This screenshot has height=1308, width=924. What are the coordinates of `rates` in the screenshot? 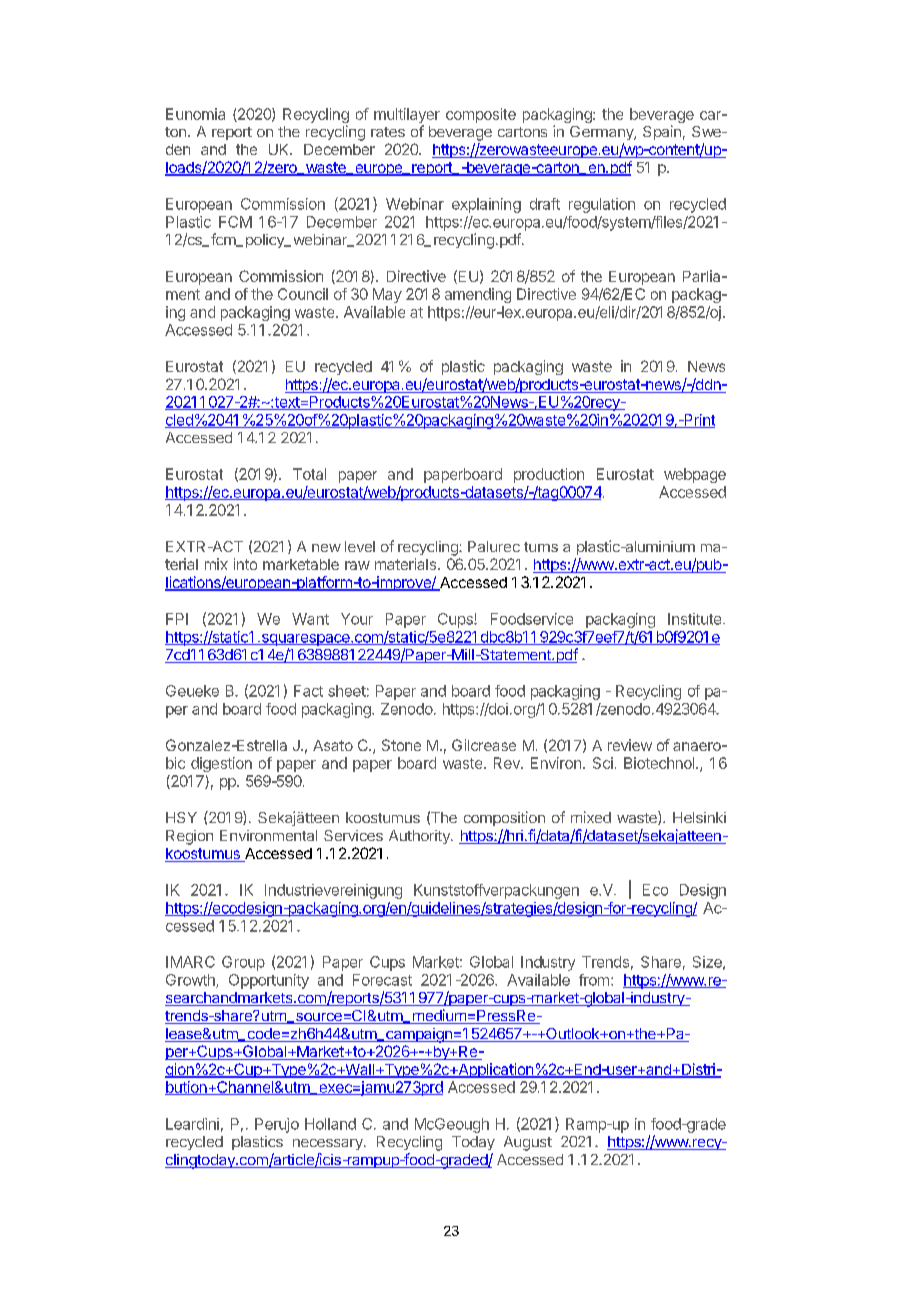 It's located at (388, 132).
